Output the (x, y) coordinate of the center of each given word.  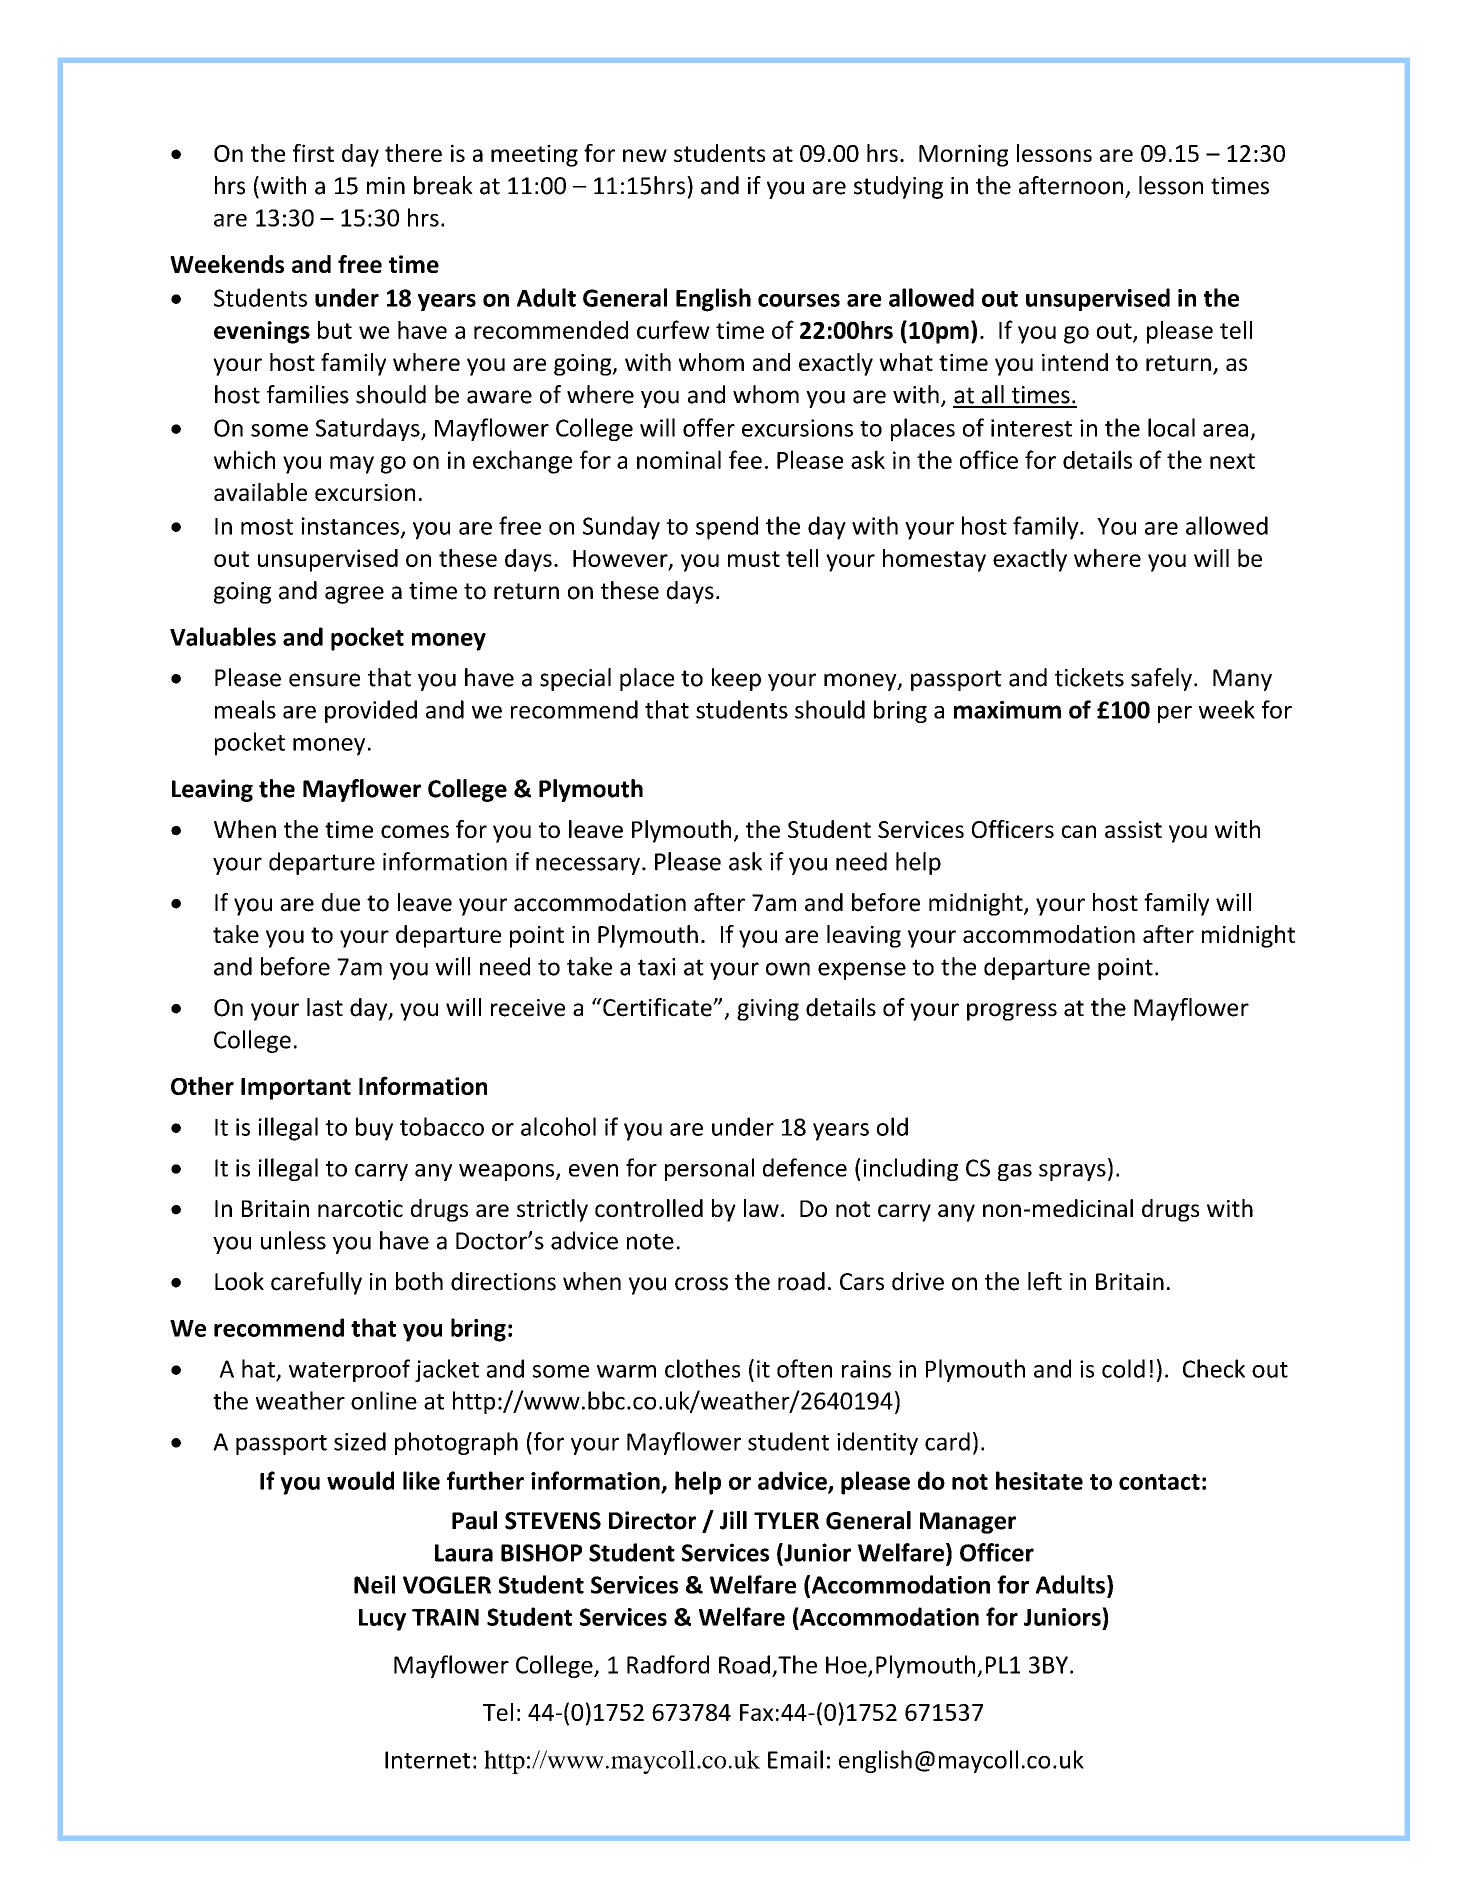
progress (1012, 1012)
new (645, 155)
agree (354, 595)
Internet (427, 1760)
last (325, 1007)
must (754, 559)
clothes (702, 1368)
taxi (656, 967)
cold (1123, 1368)
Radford (668, 1664)
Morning (963, 155)
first (313, 153)
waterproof (349, 1370)
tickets (1089, 677)
